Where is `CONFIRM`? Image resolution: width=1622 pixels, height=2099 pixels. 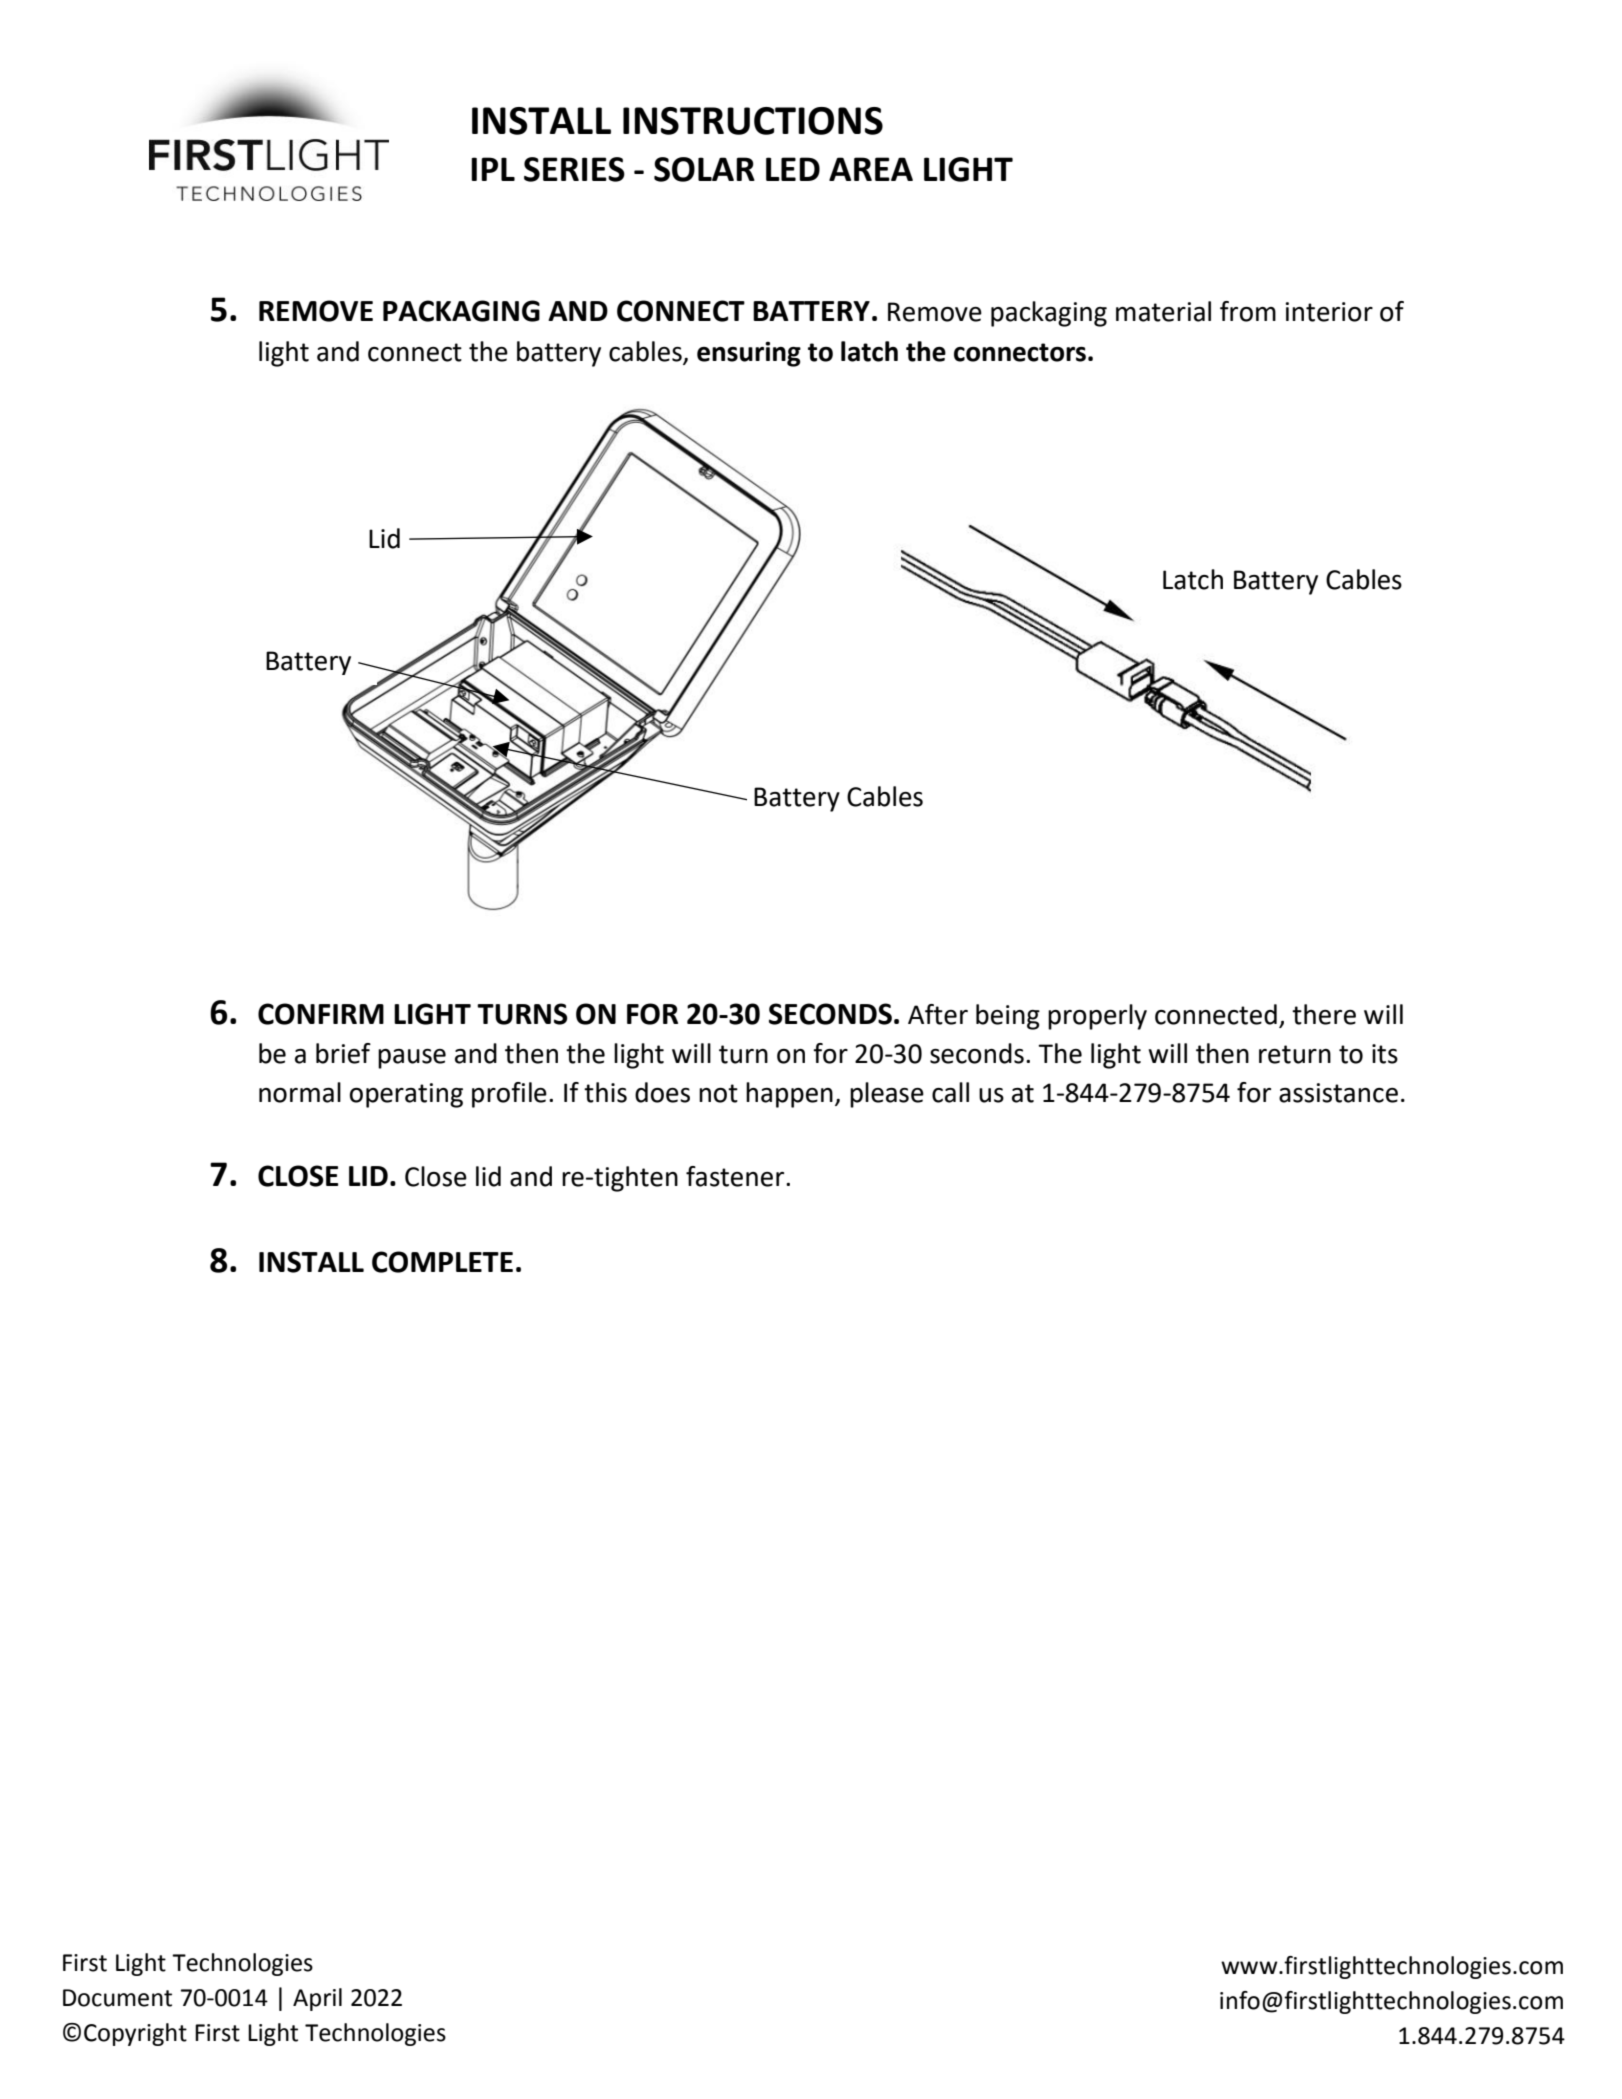 CONFIRM is located at coordinates (321, 1014).
